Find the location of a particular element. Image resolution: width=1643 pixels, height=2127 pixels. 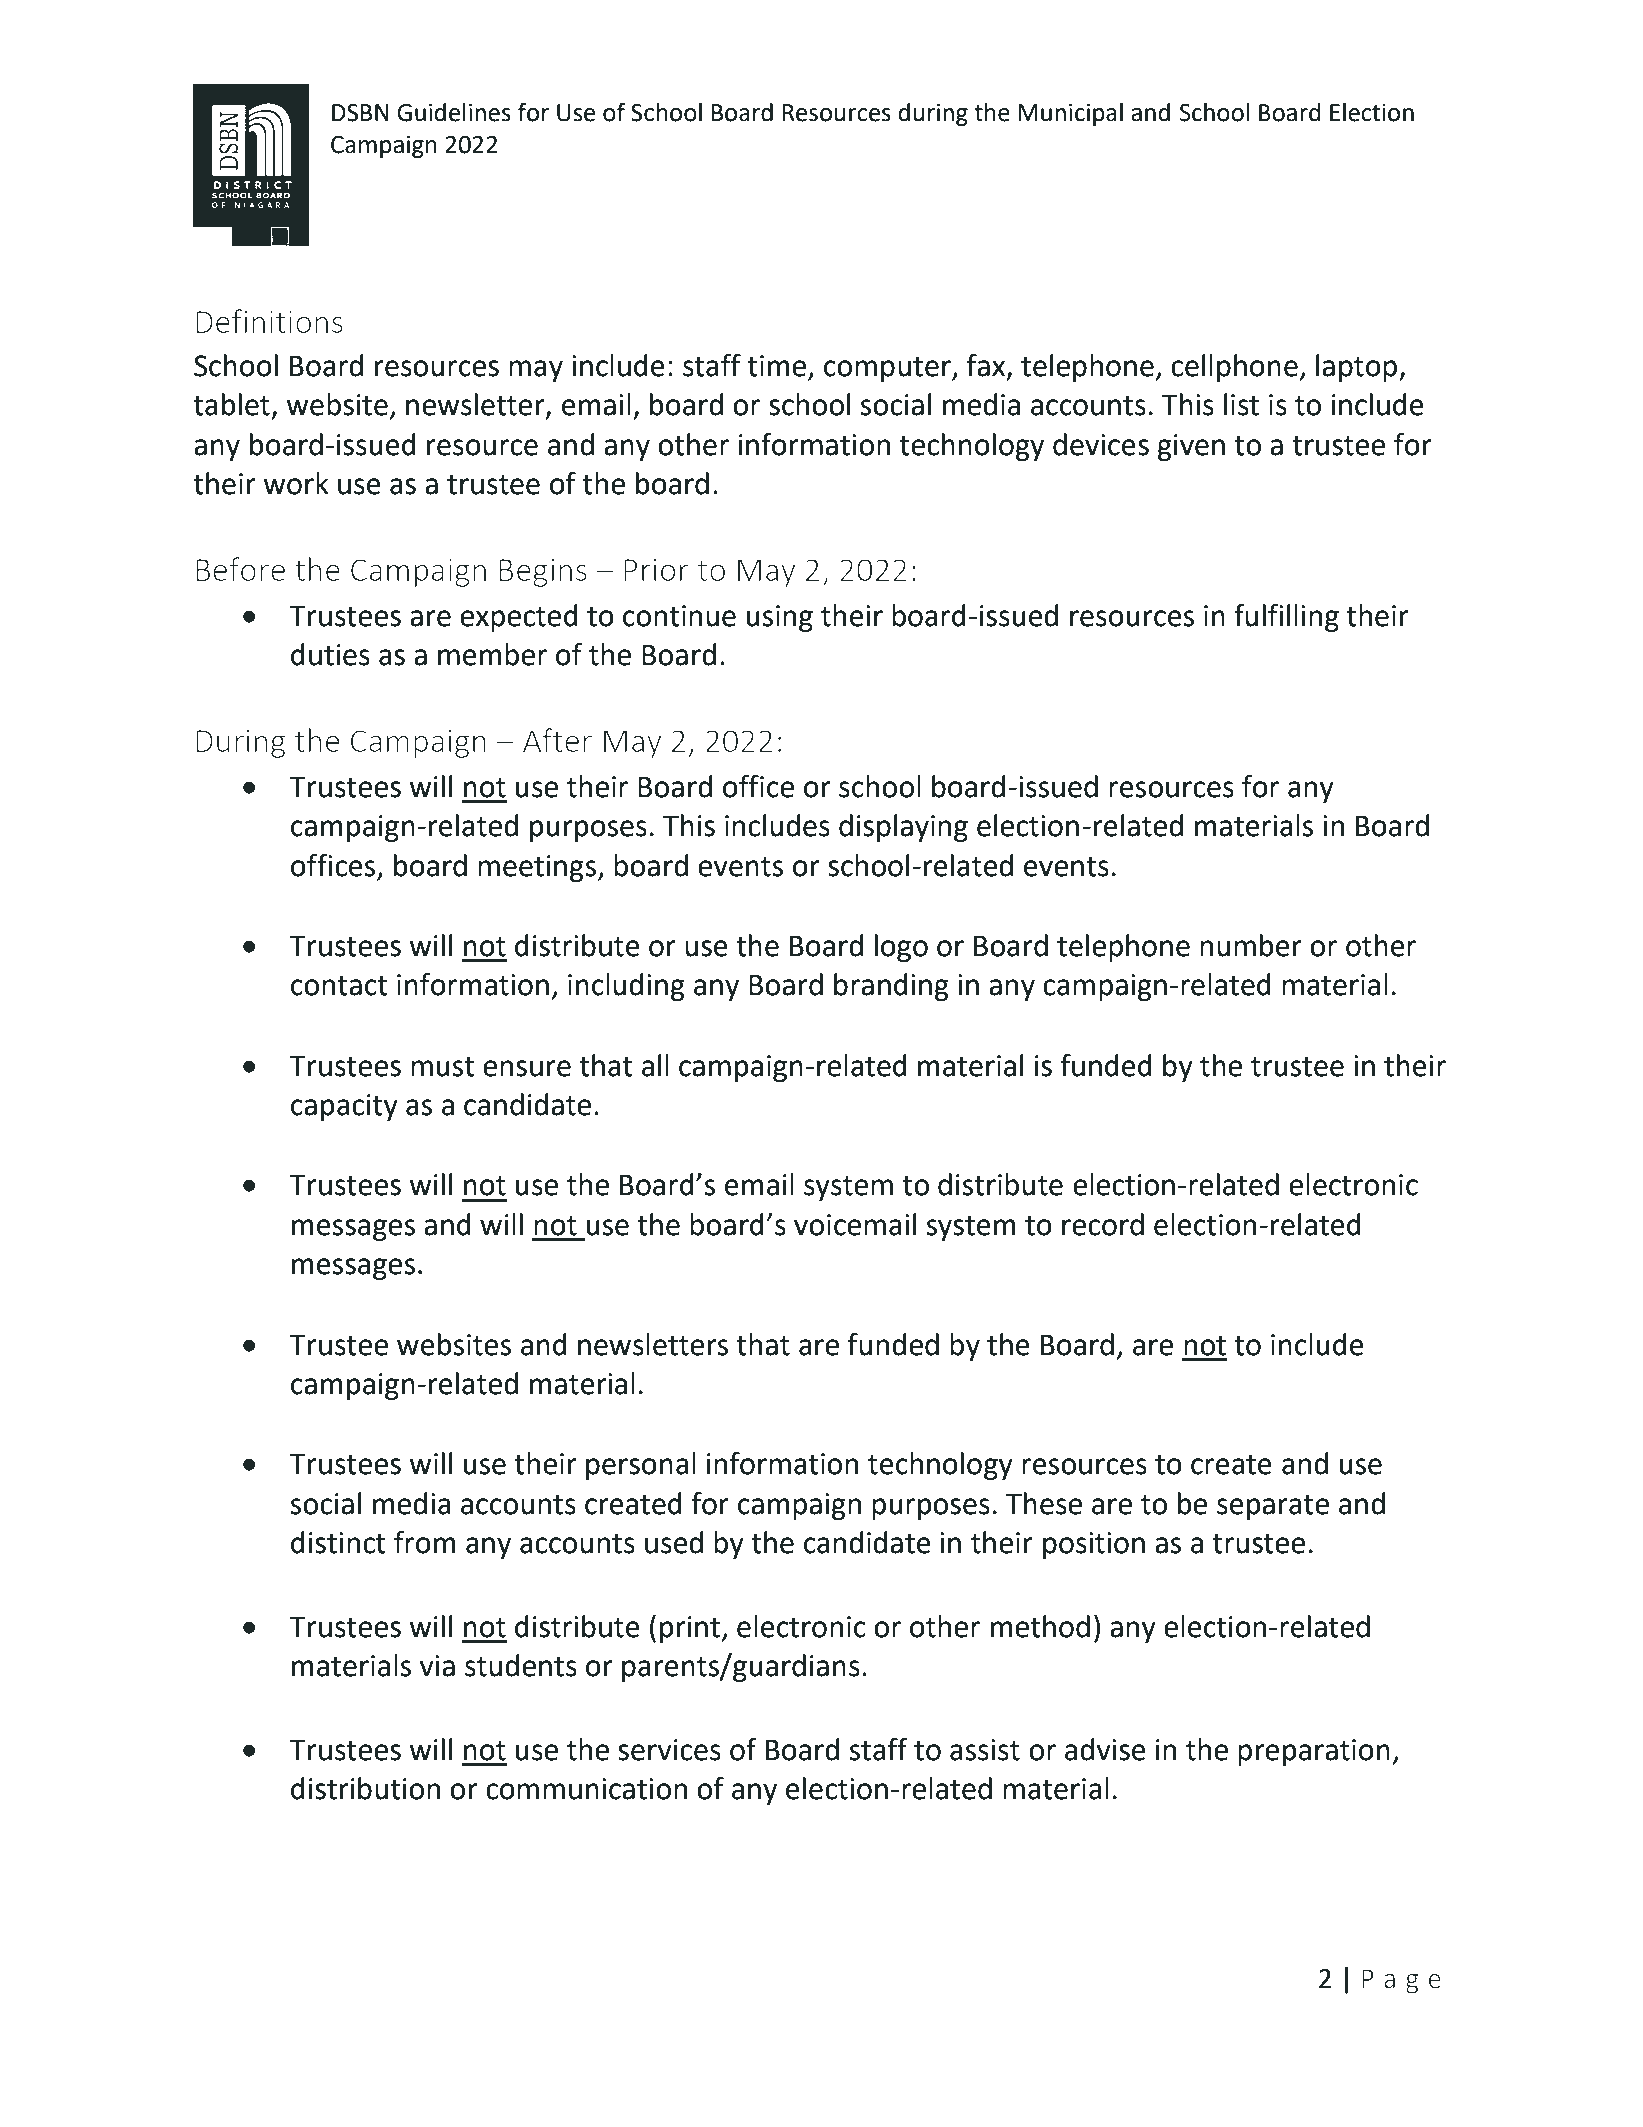

using is located at coordinates (780, 618).
